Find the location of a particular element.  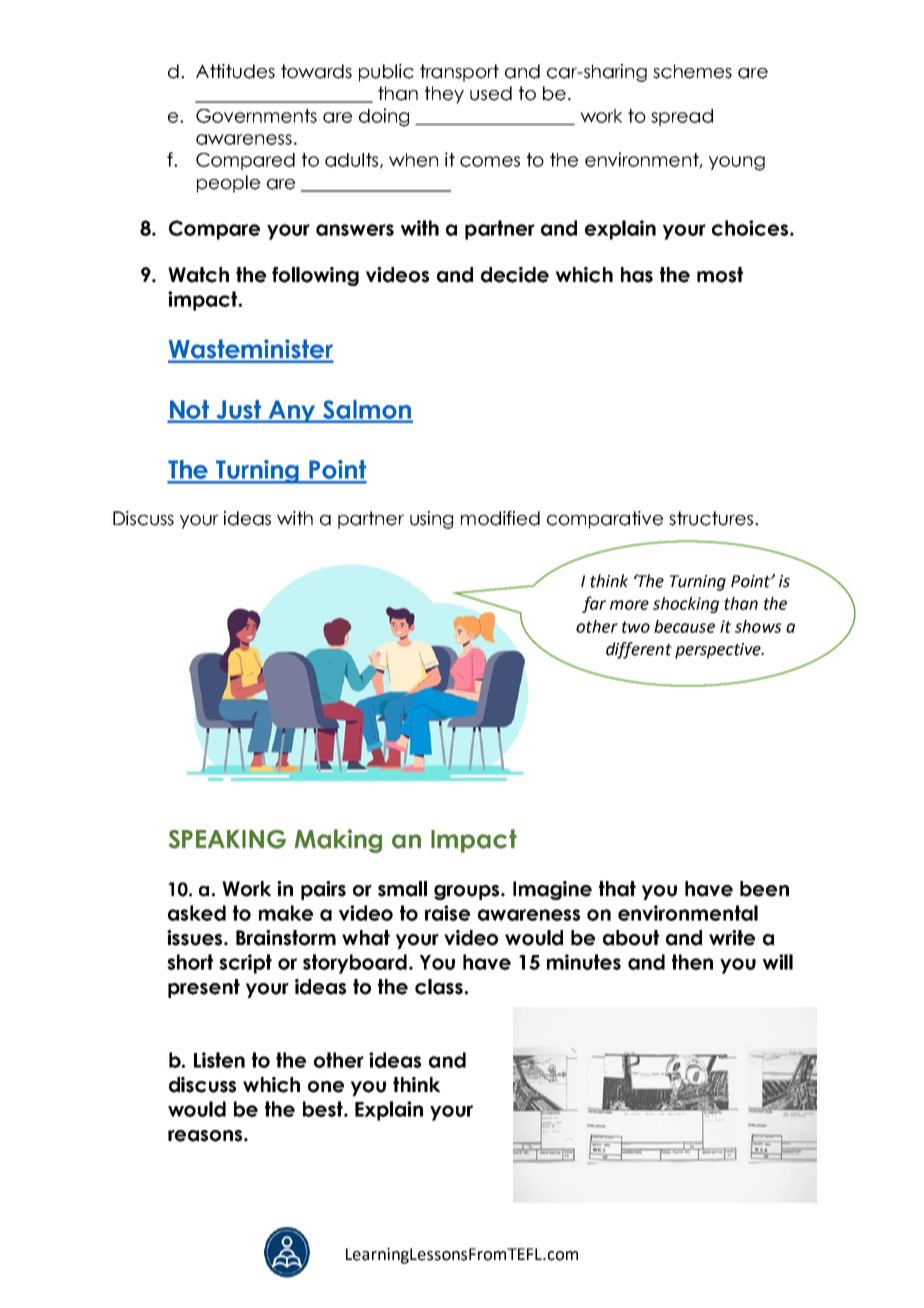

class is located at coordinates (439, 987).
